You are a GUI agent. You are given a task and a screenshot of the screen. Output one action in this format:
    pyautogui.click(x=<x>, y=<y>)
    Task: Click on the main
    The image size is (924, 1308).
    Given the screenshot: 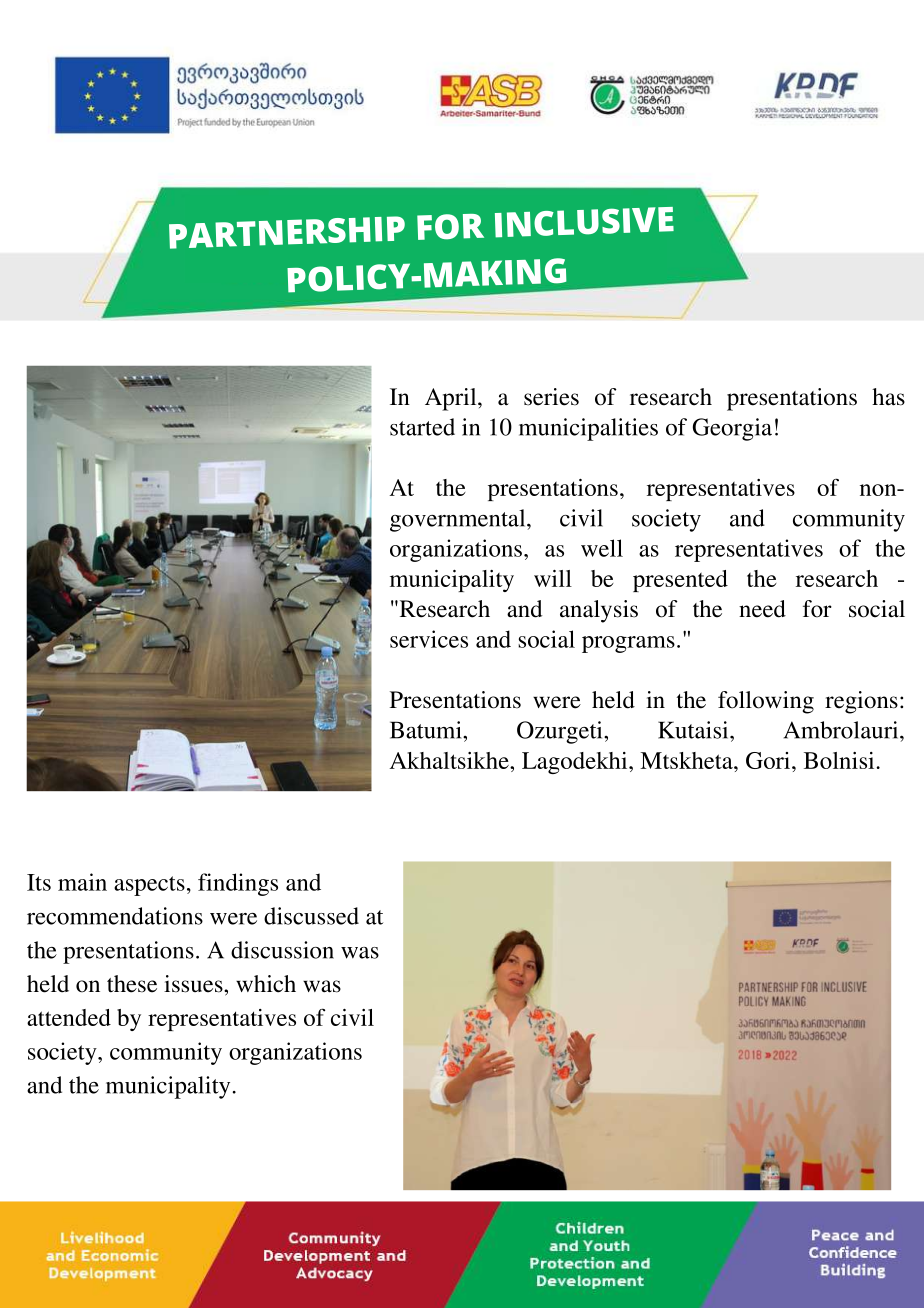 What is the action you would take?
    pyautogui.click(x=82, y=882)
